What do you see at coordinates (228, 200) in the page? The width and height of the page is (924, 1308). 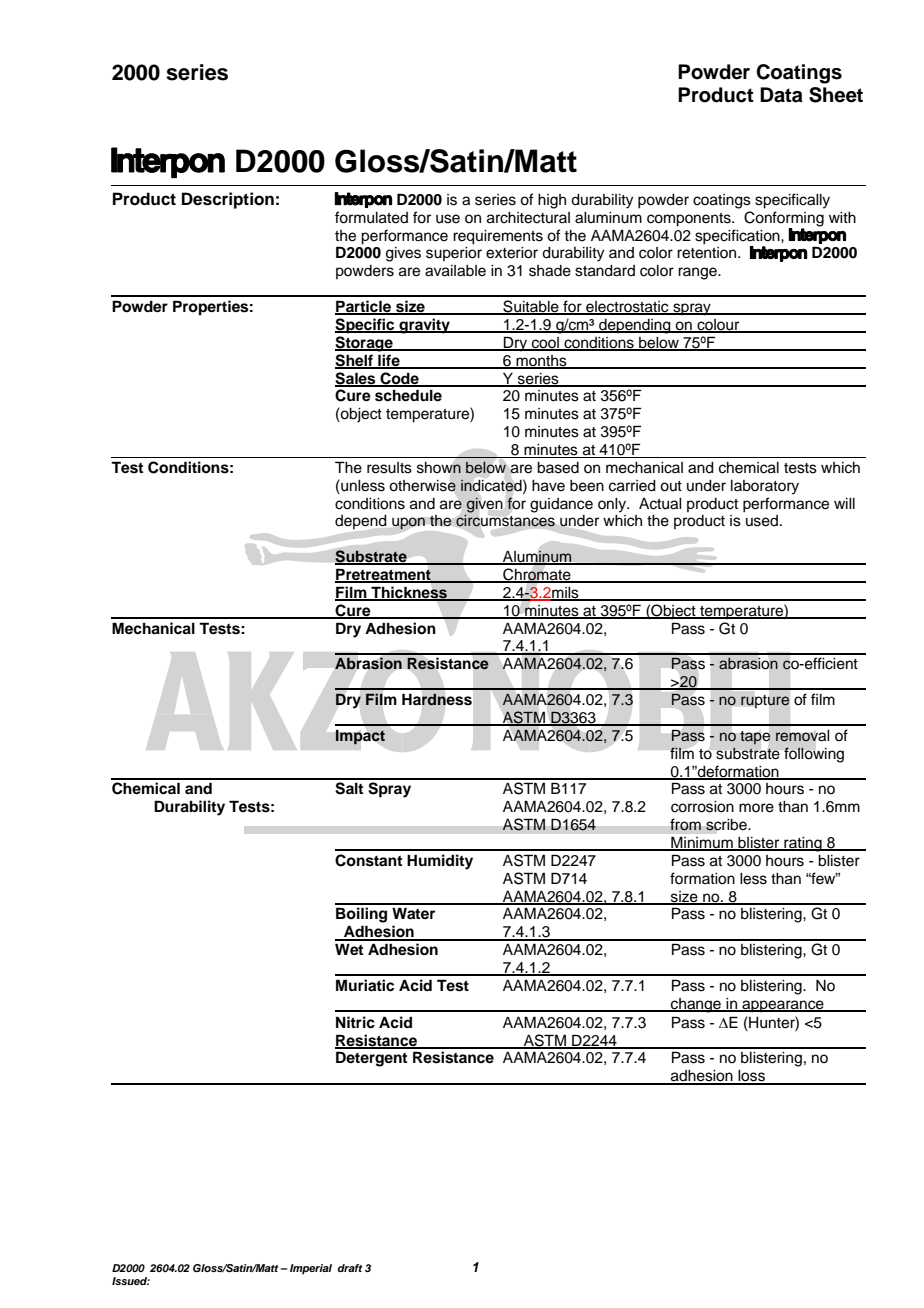 I see `Description` at bounding box center [228, 200].
